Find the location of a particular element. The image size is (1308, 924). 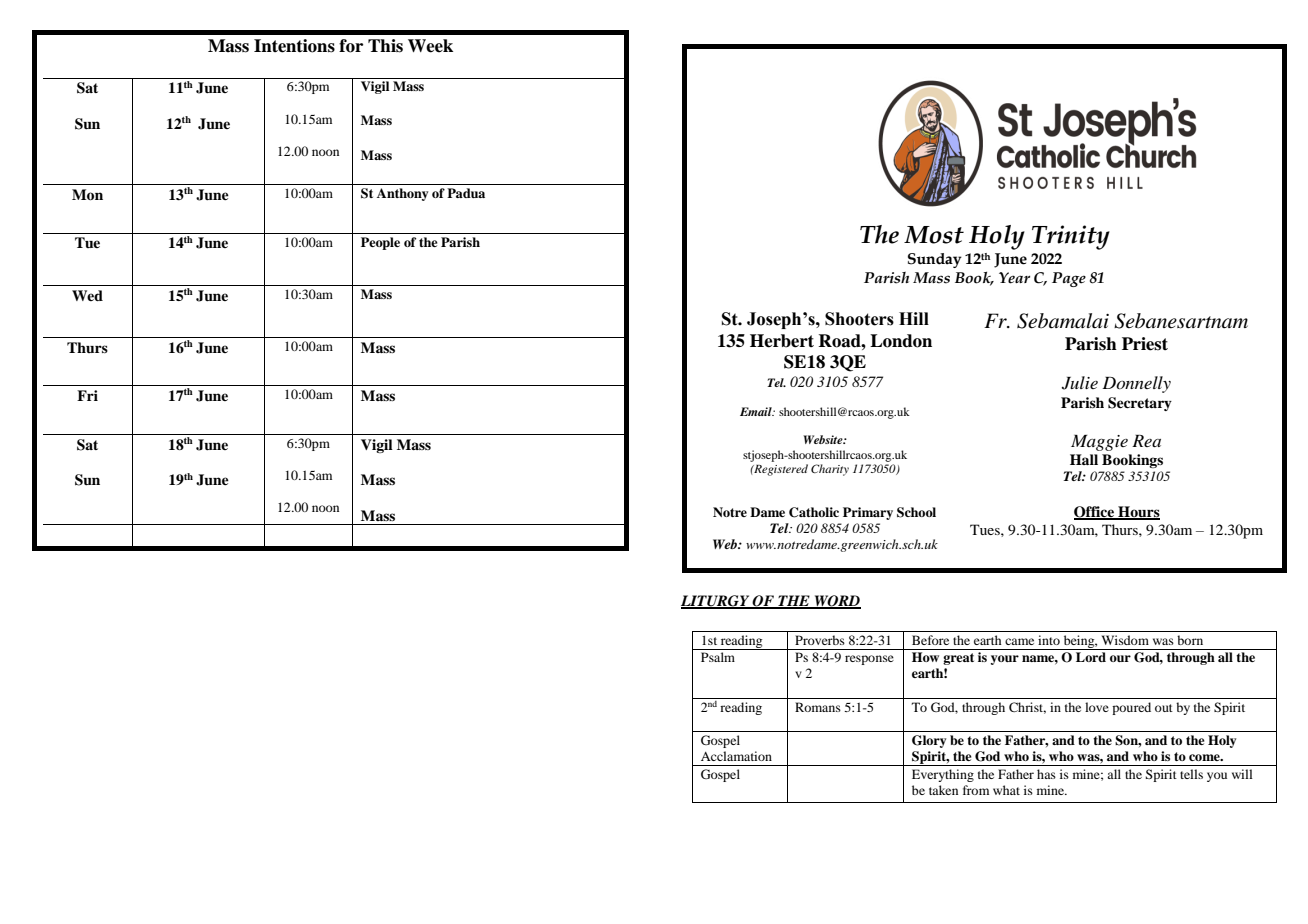

Intentions is located at coordinates (294, 46).
